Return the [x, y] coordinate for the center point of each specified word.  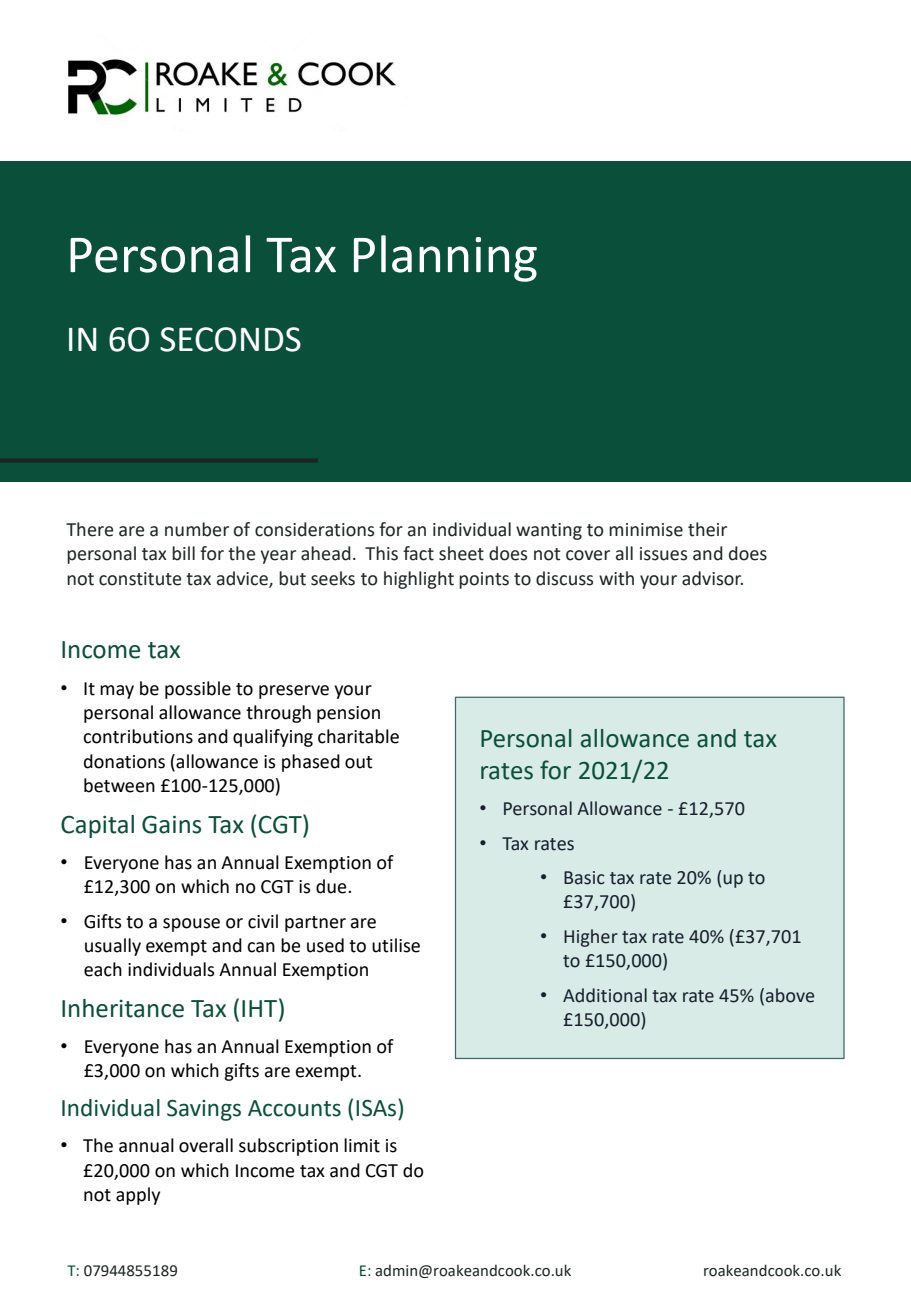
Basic [584, 878]
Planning [445, 258]
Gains [171, 824]
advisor [712, 578]
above [790, 995]
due [332, 886]
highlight [419, 580]
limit [362, 1145]
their [707, 529]
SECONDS [230, 339]
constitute [140, 579]
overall [206, 1145]
